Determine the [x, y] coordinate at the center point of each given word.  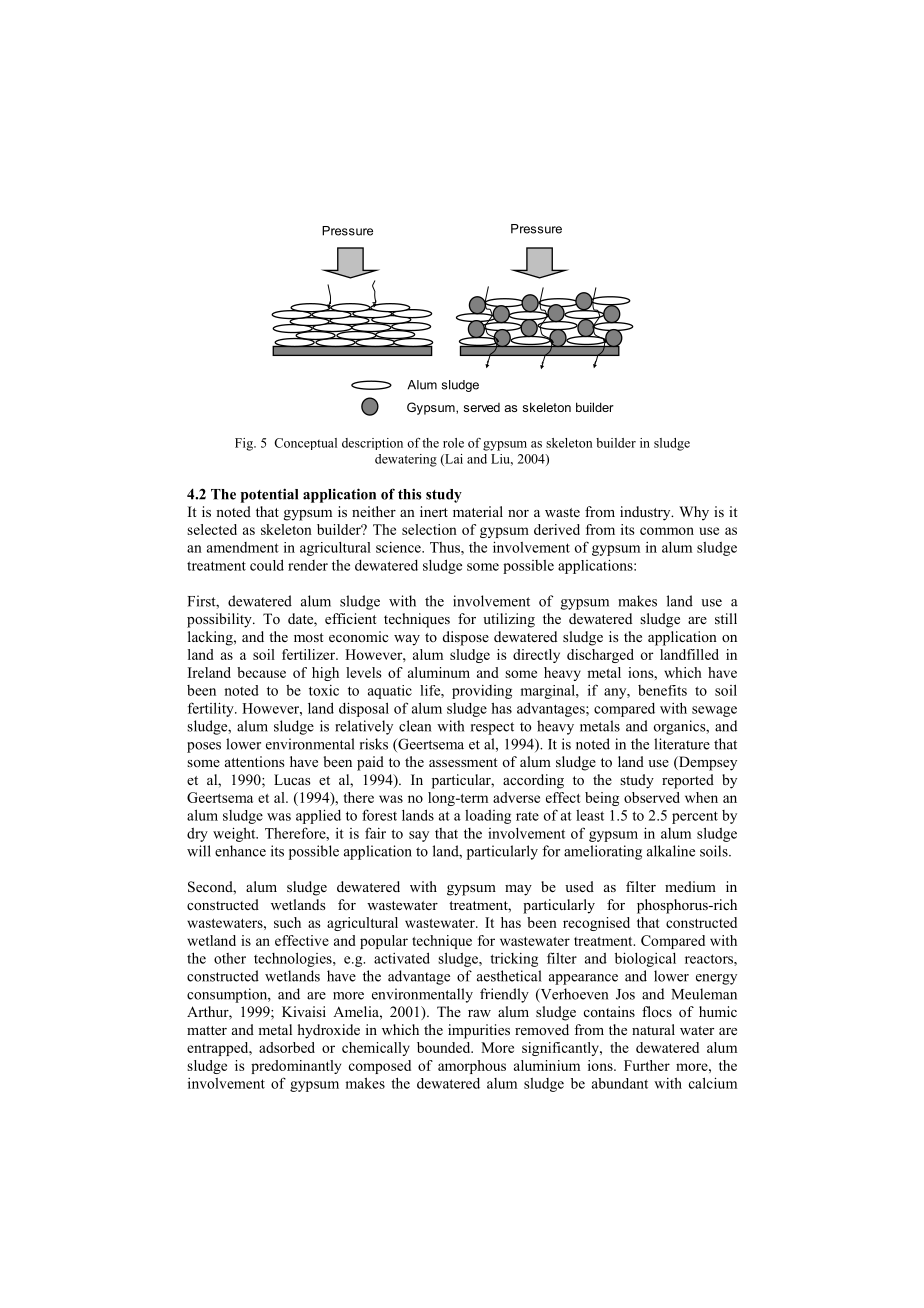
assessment [463, 762]
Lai [453, 460]
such [287, 922]
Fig [245, 444]
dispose [466, 638]
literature [682, 744]
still [726, 618]
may [518, 890]
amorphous [472, 1067]
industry [646, 513]
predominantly [296, 1067]
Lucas [292, 779]
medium [690, 886]
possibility [220, 620]
